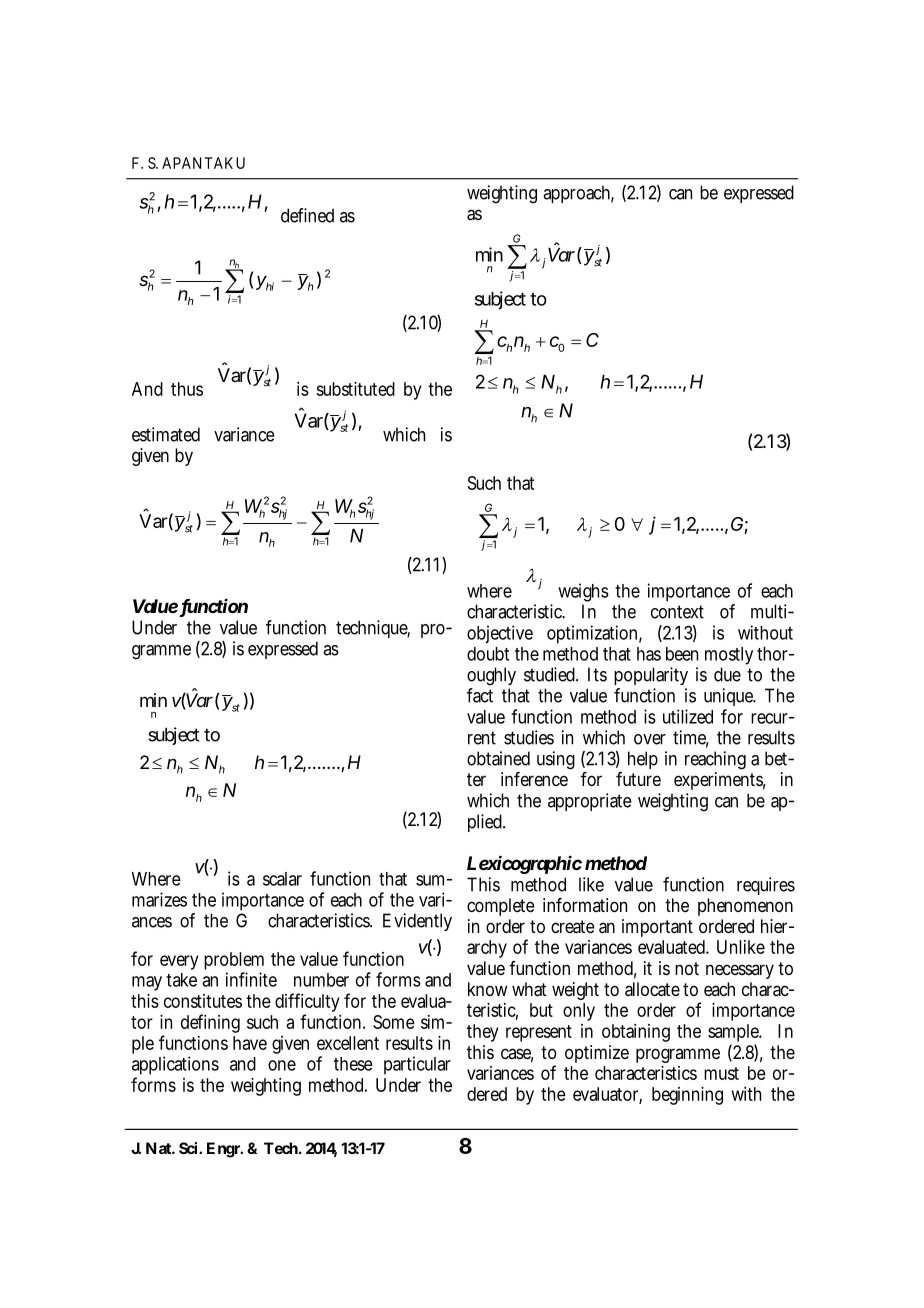 The height and width of the screenshot is (1308, 924). What do you see at coordinates (657, 928) in the screenshot?
I see `important` at bounding box center [657, 928].
